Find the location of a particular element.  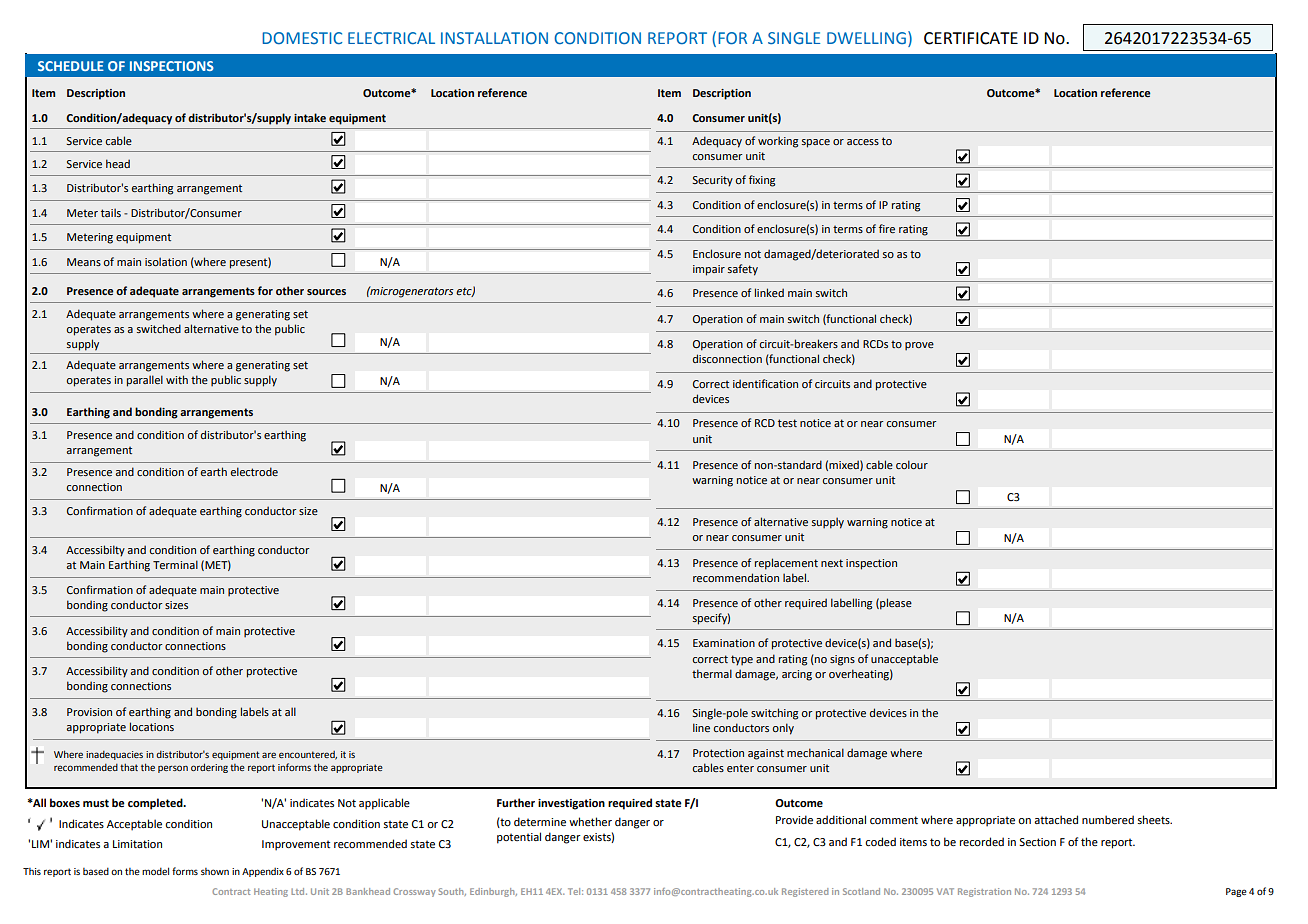

CERTIFICATE is located at coordinates (971, 38).
